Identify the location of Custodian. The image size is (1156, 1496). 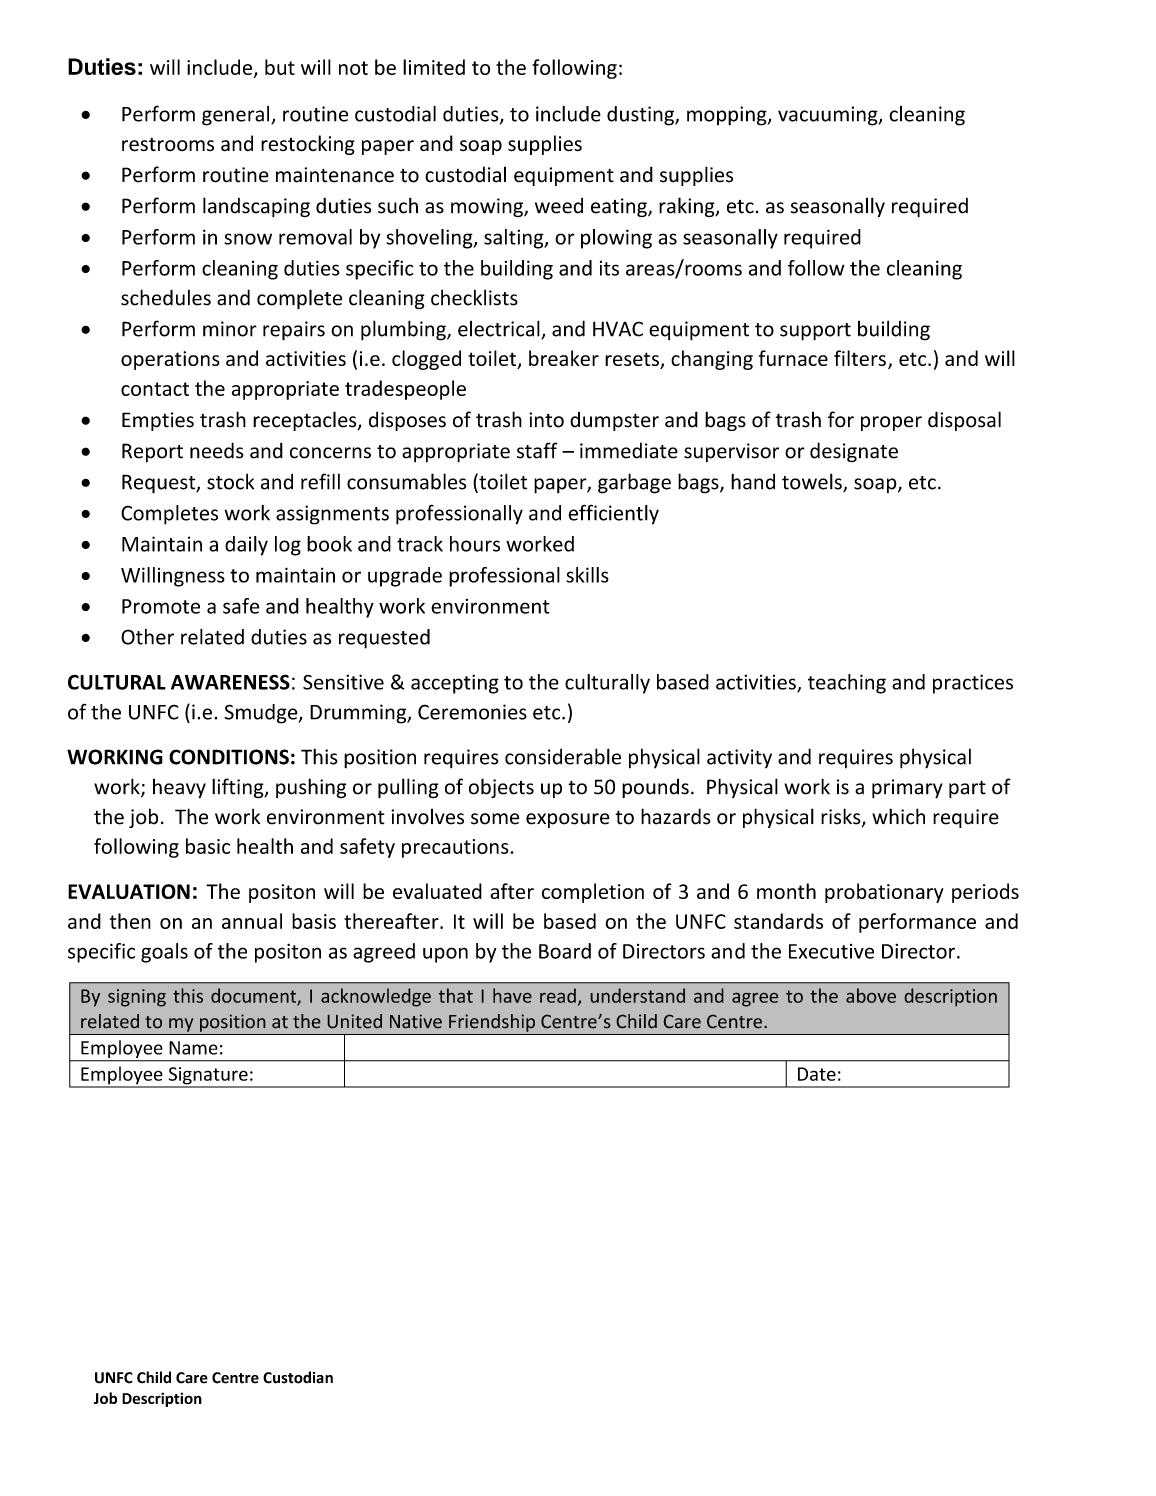
(298, 1377).
